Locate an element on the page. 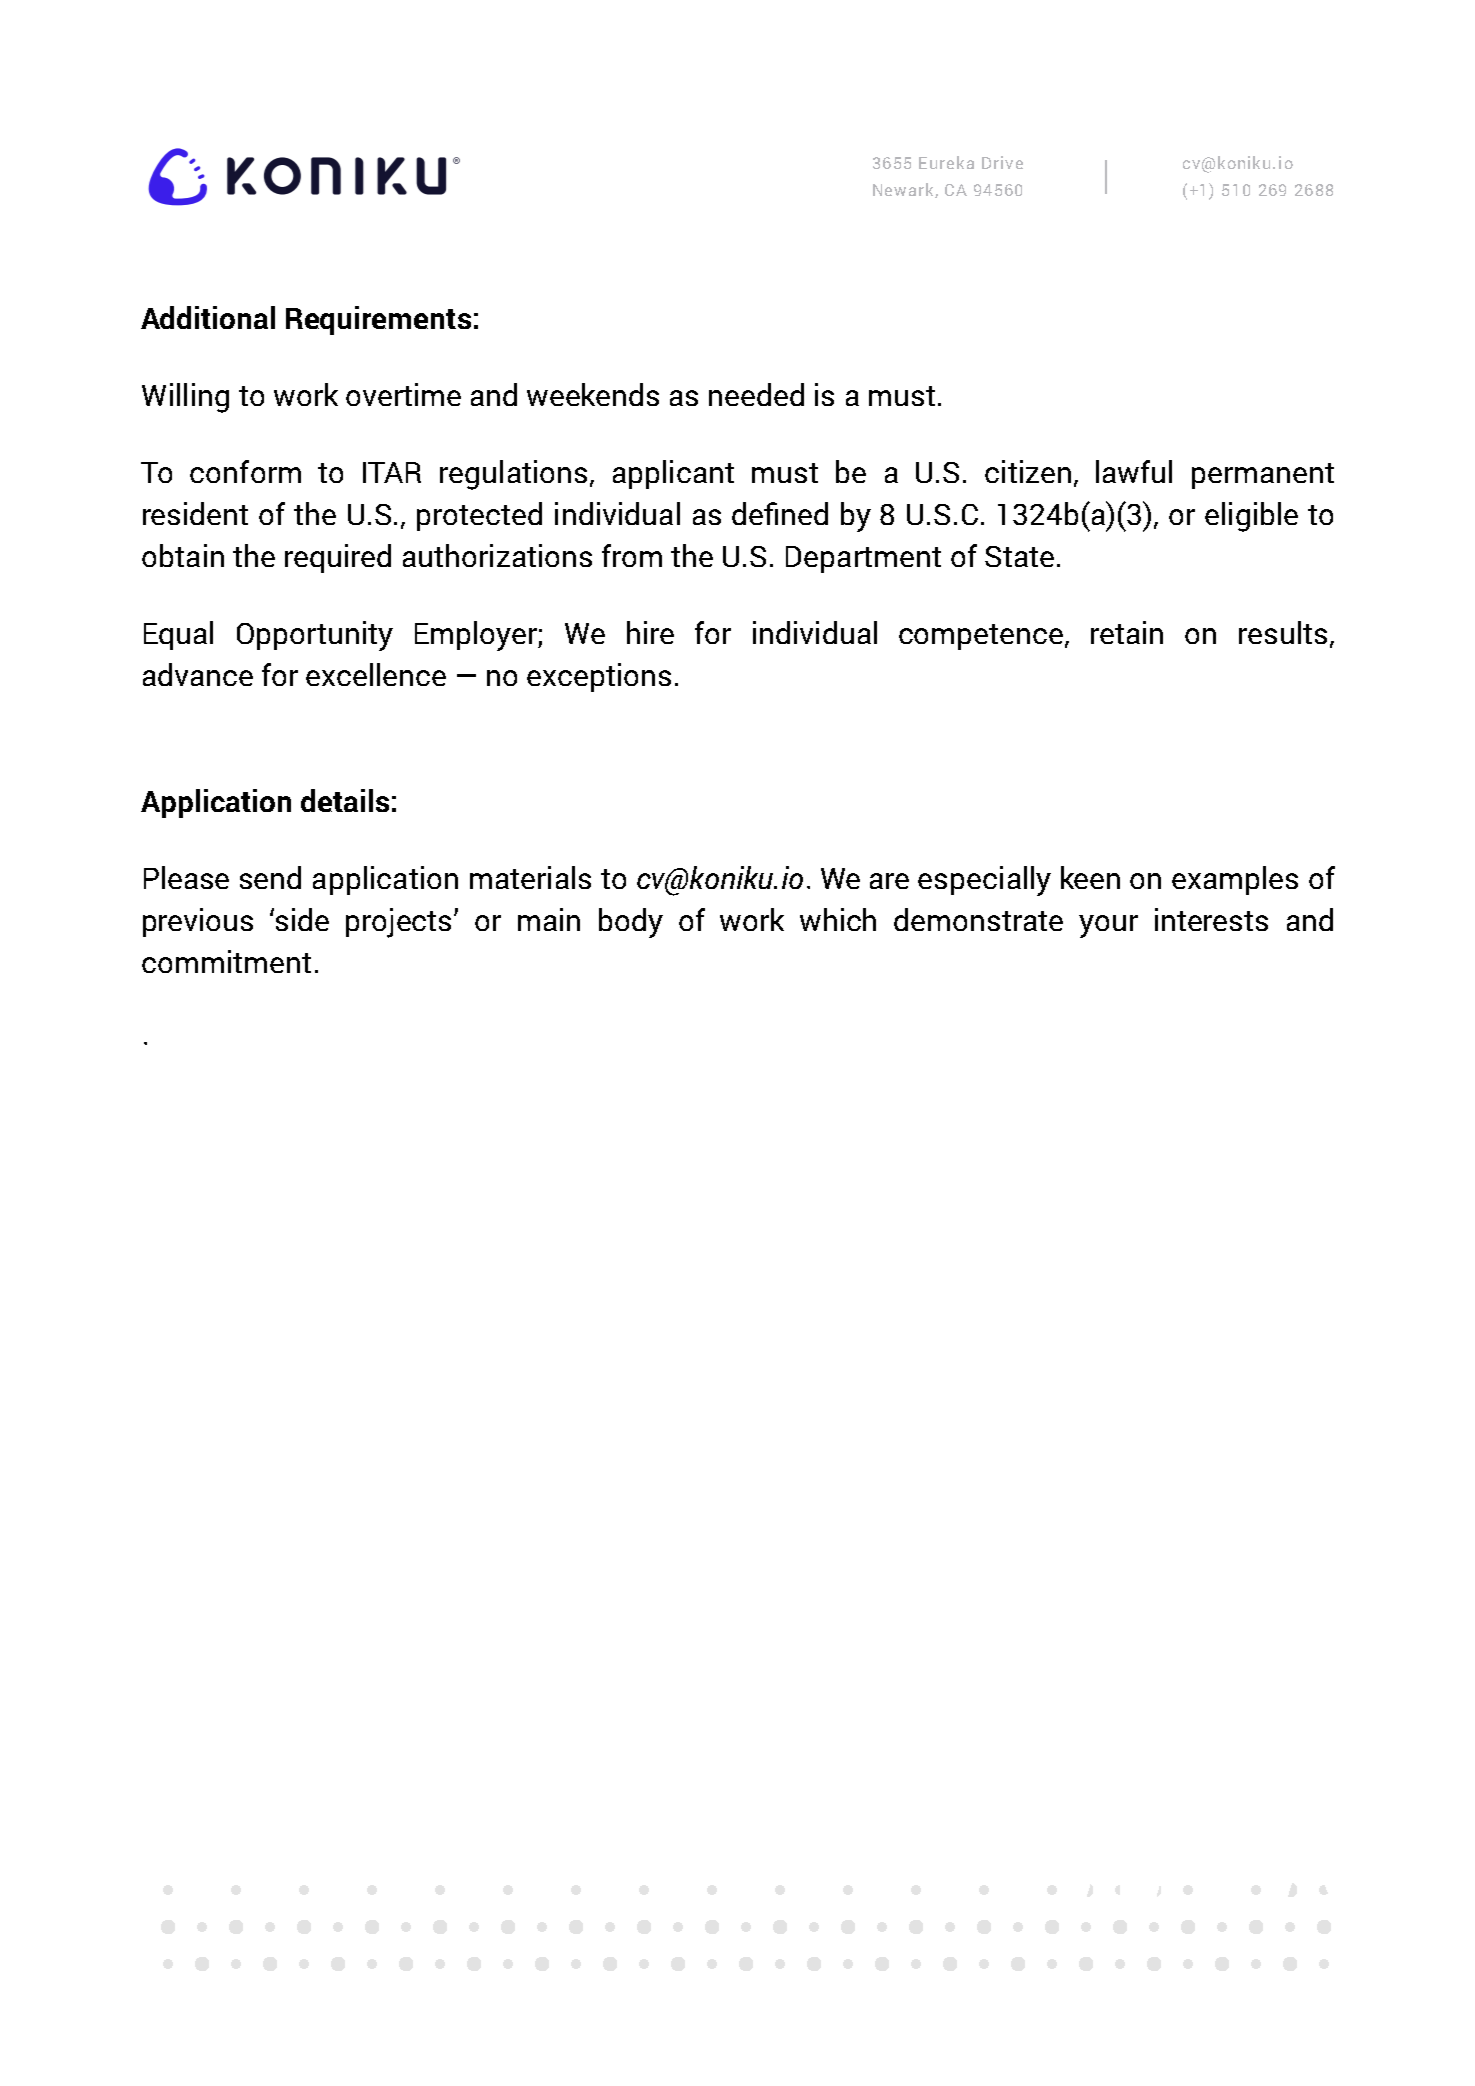 The width and height of the image is (1475, 2086). State is located at coordinates (1019, 556).
